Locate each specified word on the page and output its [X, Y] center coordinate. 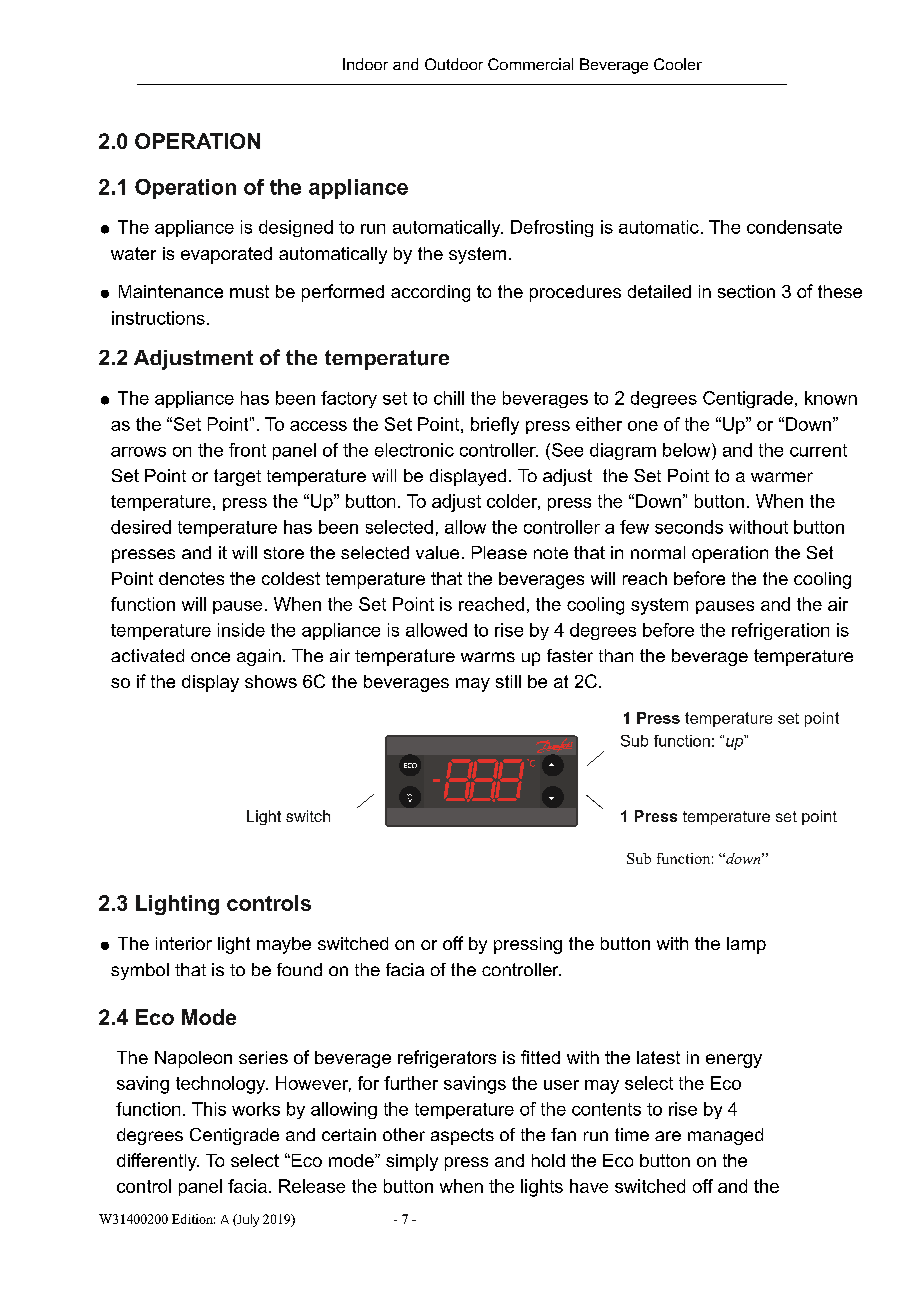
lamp [746, 945]
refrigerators [447, 1059]
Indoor [365, 64]
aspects [462, 1136]
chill [449, 398]
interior [184, 943]
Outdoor [454, 64]
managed [725, 1136]
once [210, 657]
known [831, 398]
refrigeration [780, 631]
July [247, 1220]
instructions [158, 318]
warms [488, 657]
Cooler [678, 64]
